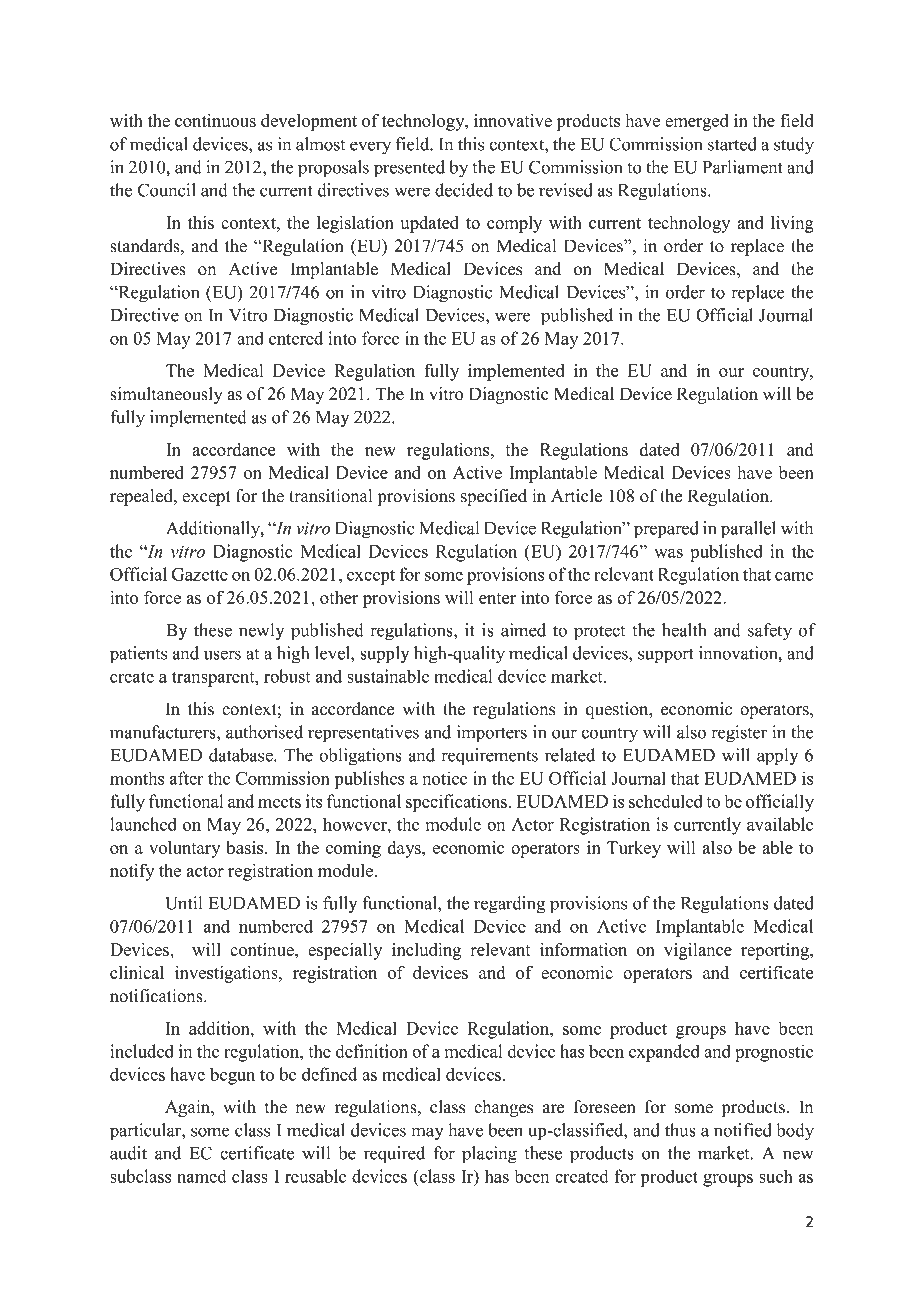 This page has width=924, height=1308. Describe the element at coordinates (509, 905) in the page. I see `regarding` at that location.
